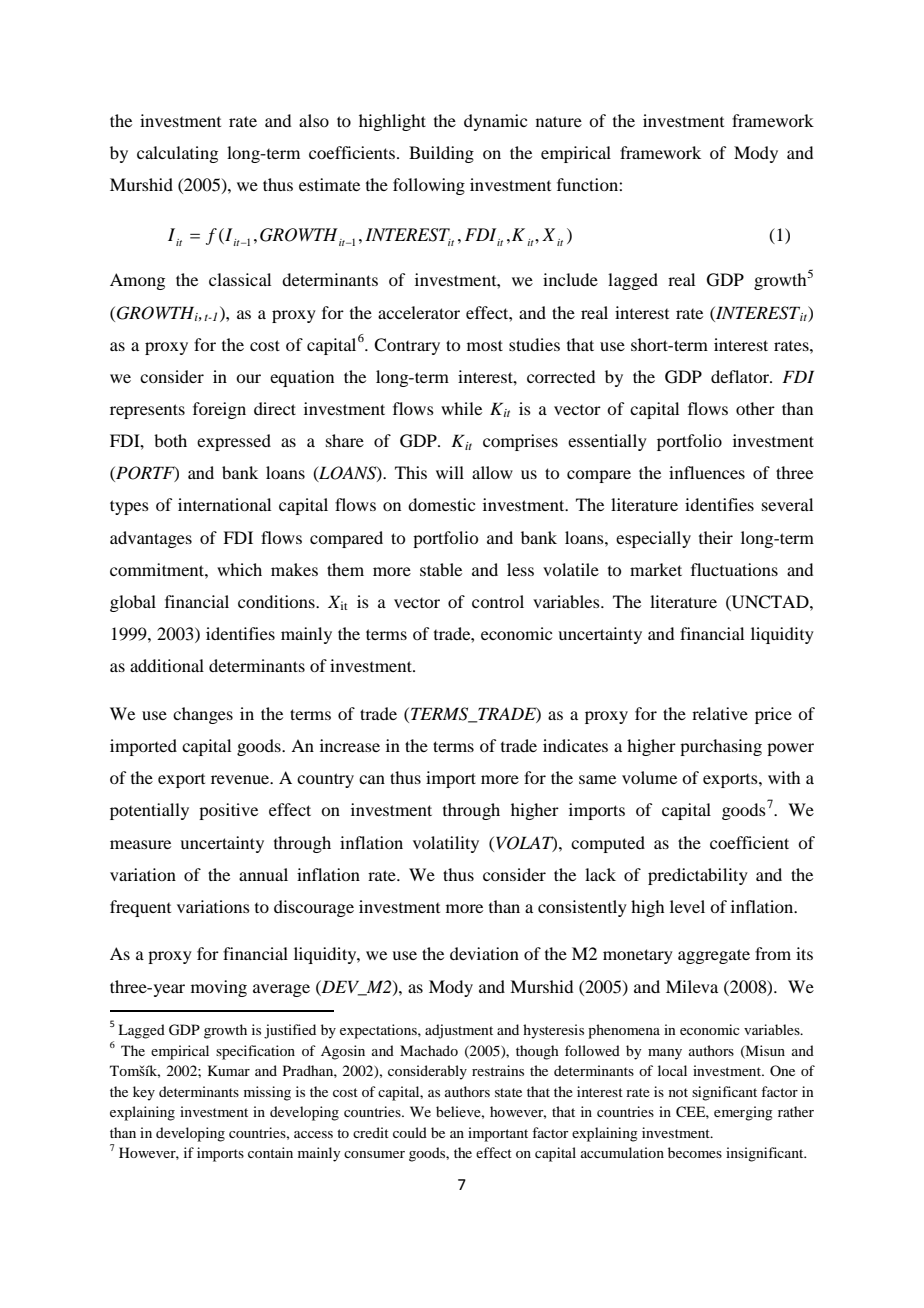 Image resolution: width=924 pixels, height=1308 pixels. I want to click on calculating, so click(177, 154).
